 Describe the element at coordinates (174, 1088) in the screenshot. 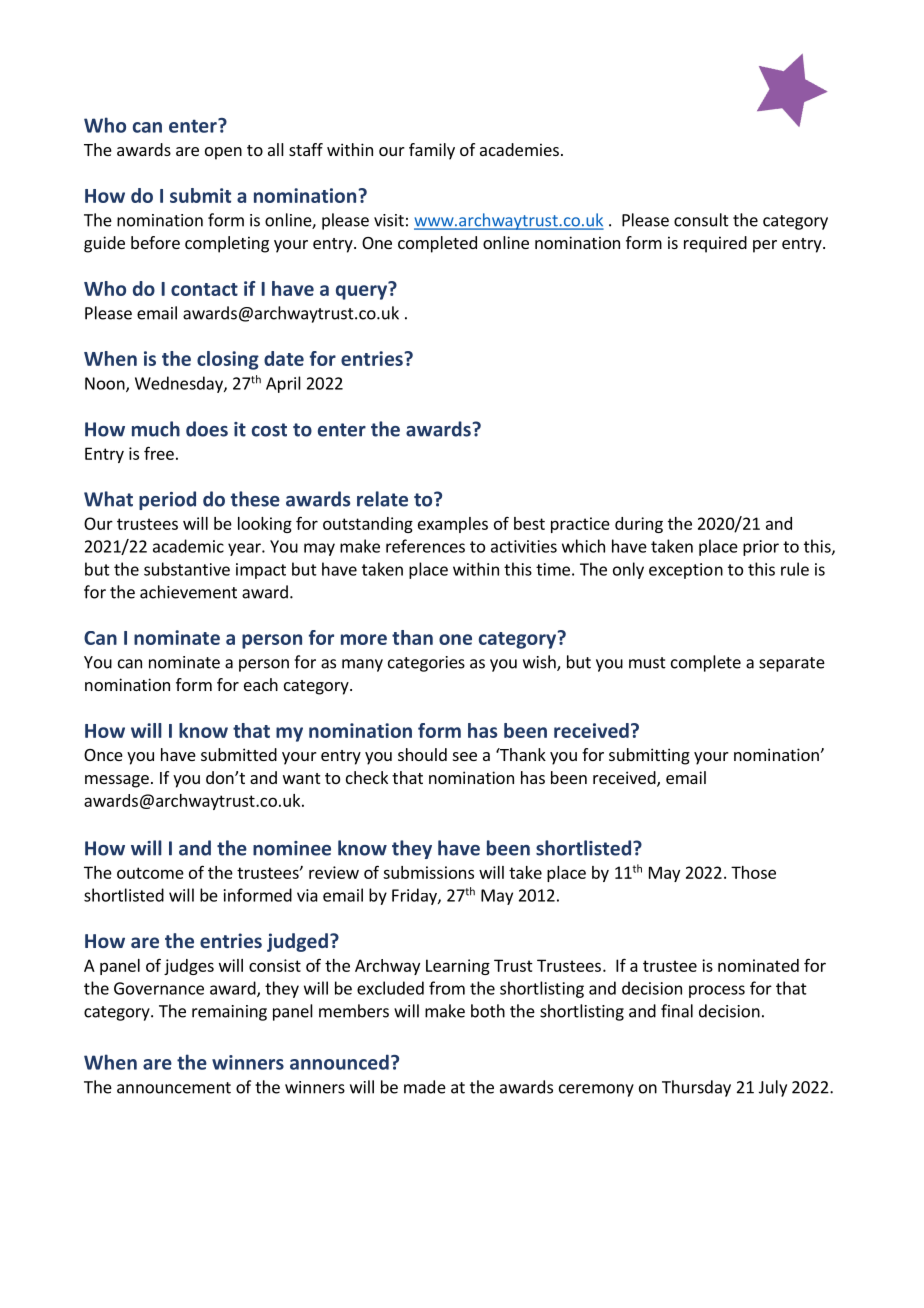

I see `announcement` at that location.
